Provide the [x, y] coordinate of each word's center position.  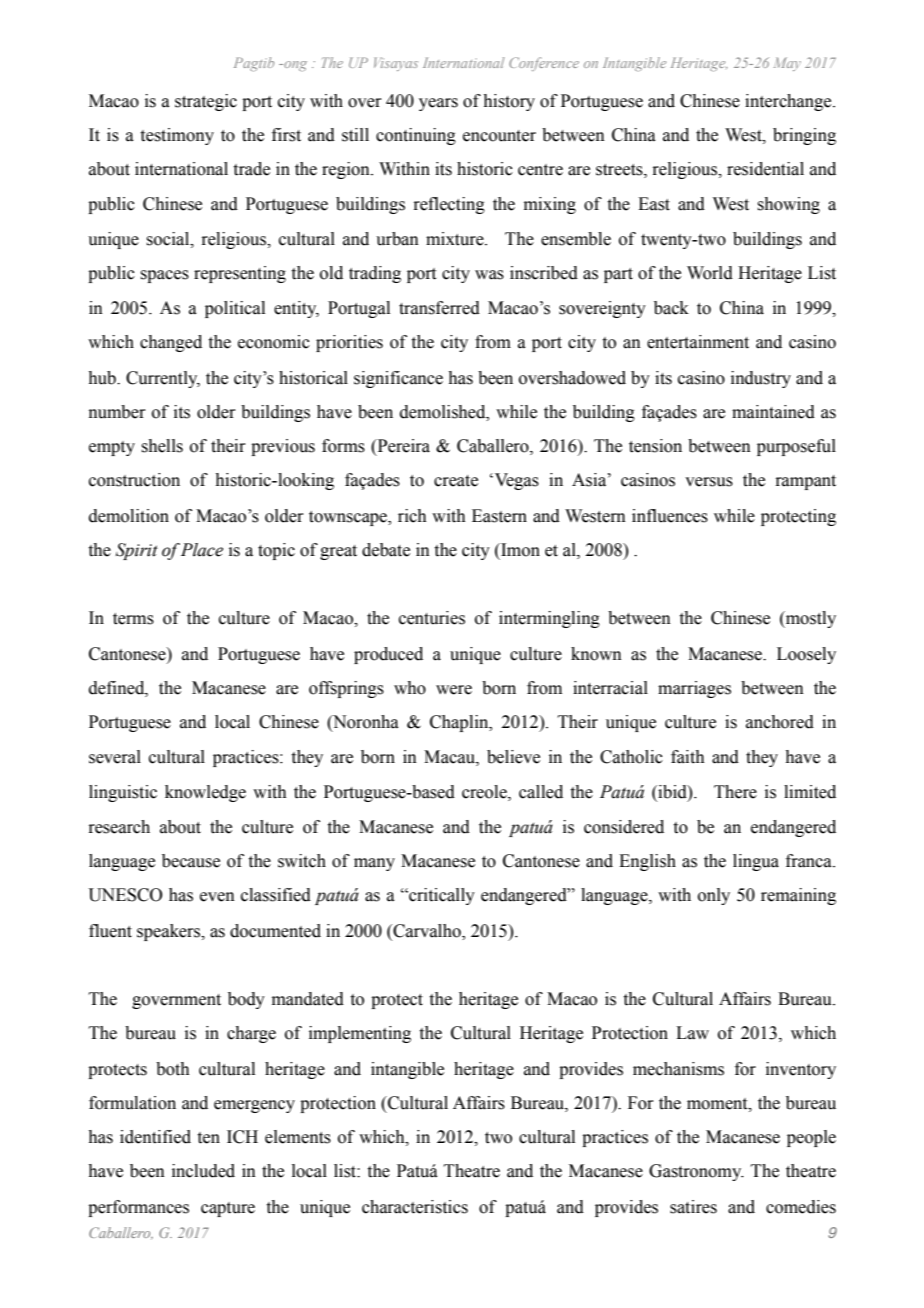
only [714, 896]
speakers [170, 932]
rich [412, 516]
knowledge [205, 793]
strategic [206, 102]
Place [202, 550]
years [438, 104]
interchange [789, 102]
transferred [439, 308]
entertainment [698, 342]
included [203, 1171]
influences [670, 516]
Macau [450, 757]
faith [688, 757]
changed [171, 343]
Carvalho [427, 931]
